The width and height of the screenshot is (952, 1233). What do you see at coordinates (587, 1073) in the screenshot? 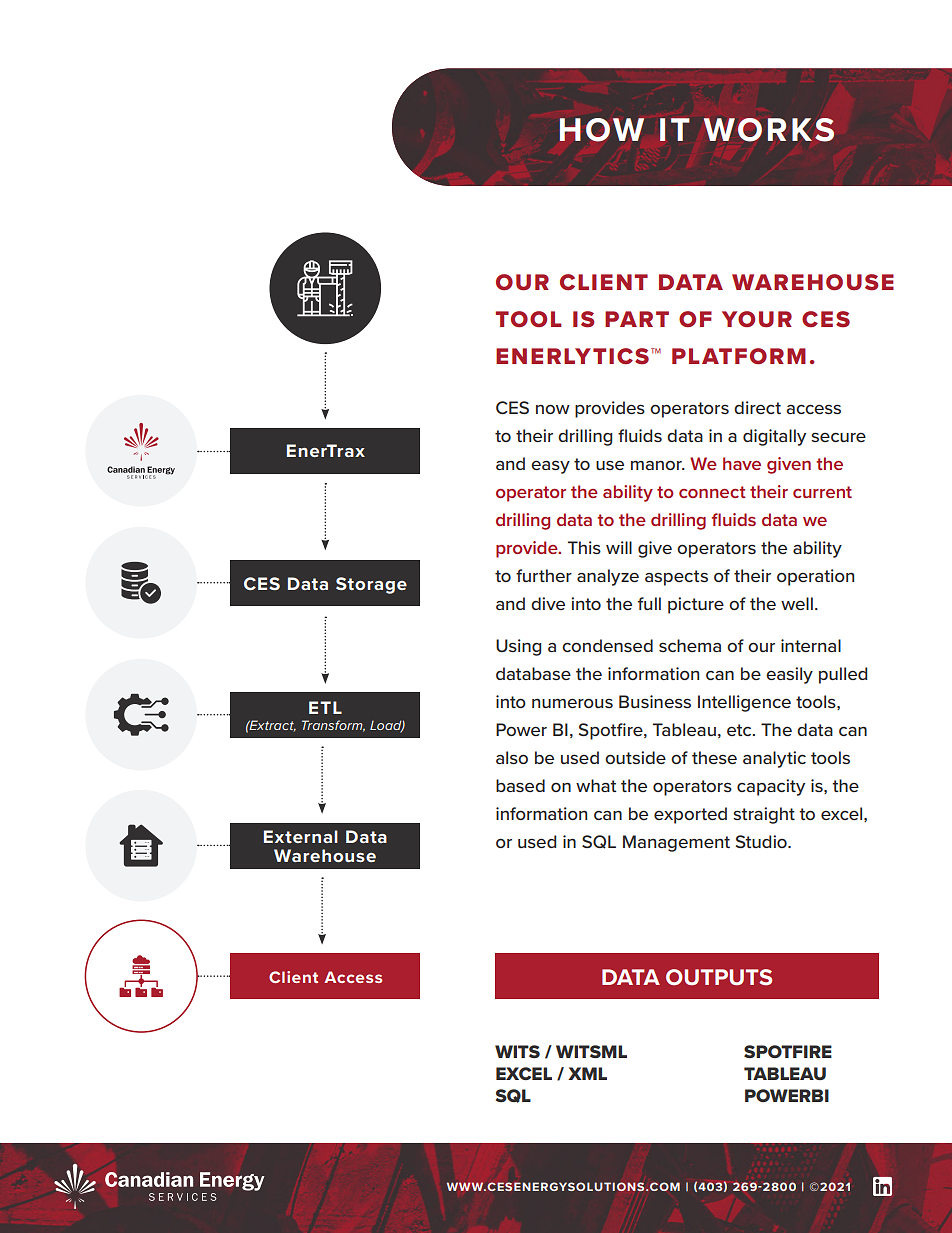
I see `XML` at bounding box center [587, 1073].
